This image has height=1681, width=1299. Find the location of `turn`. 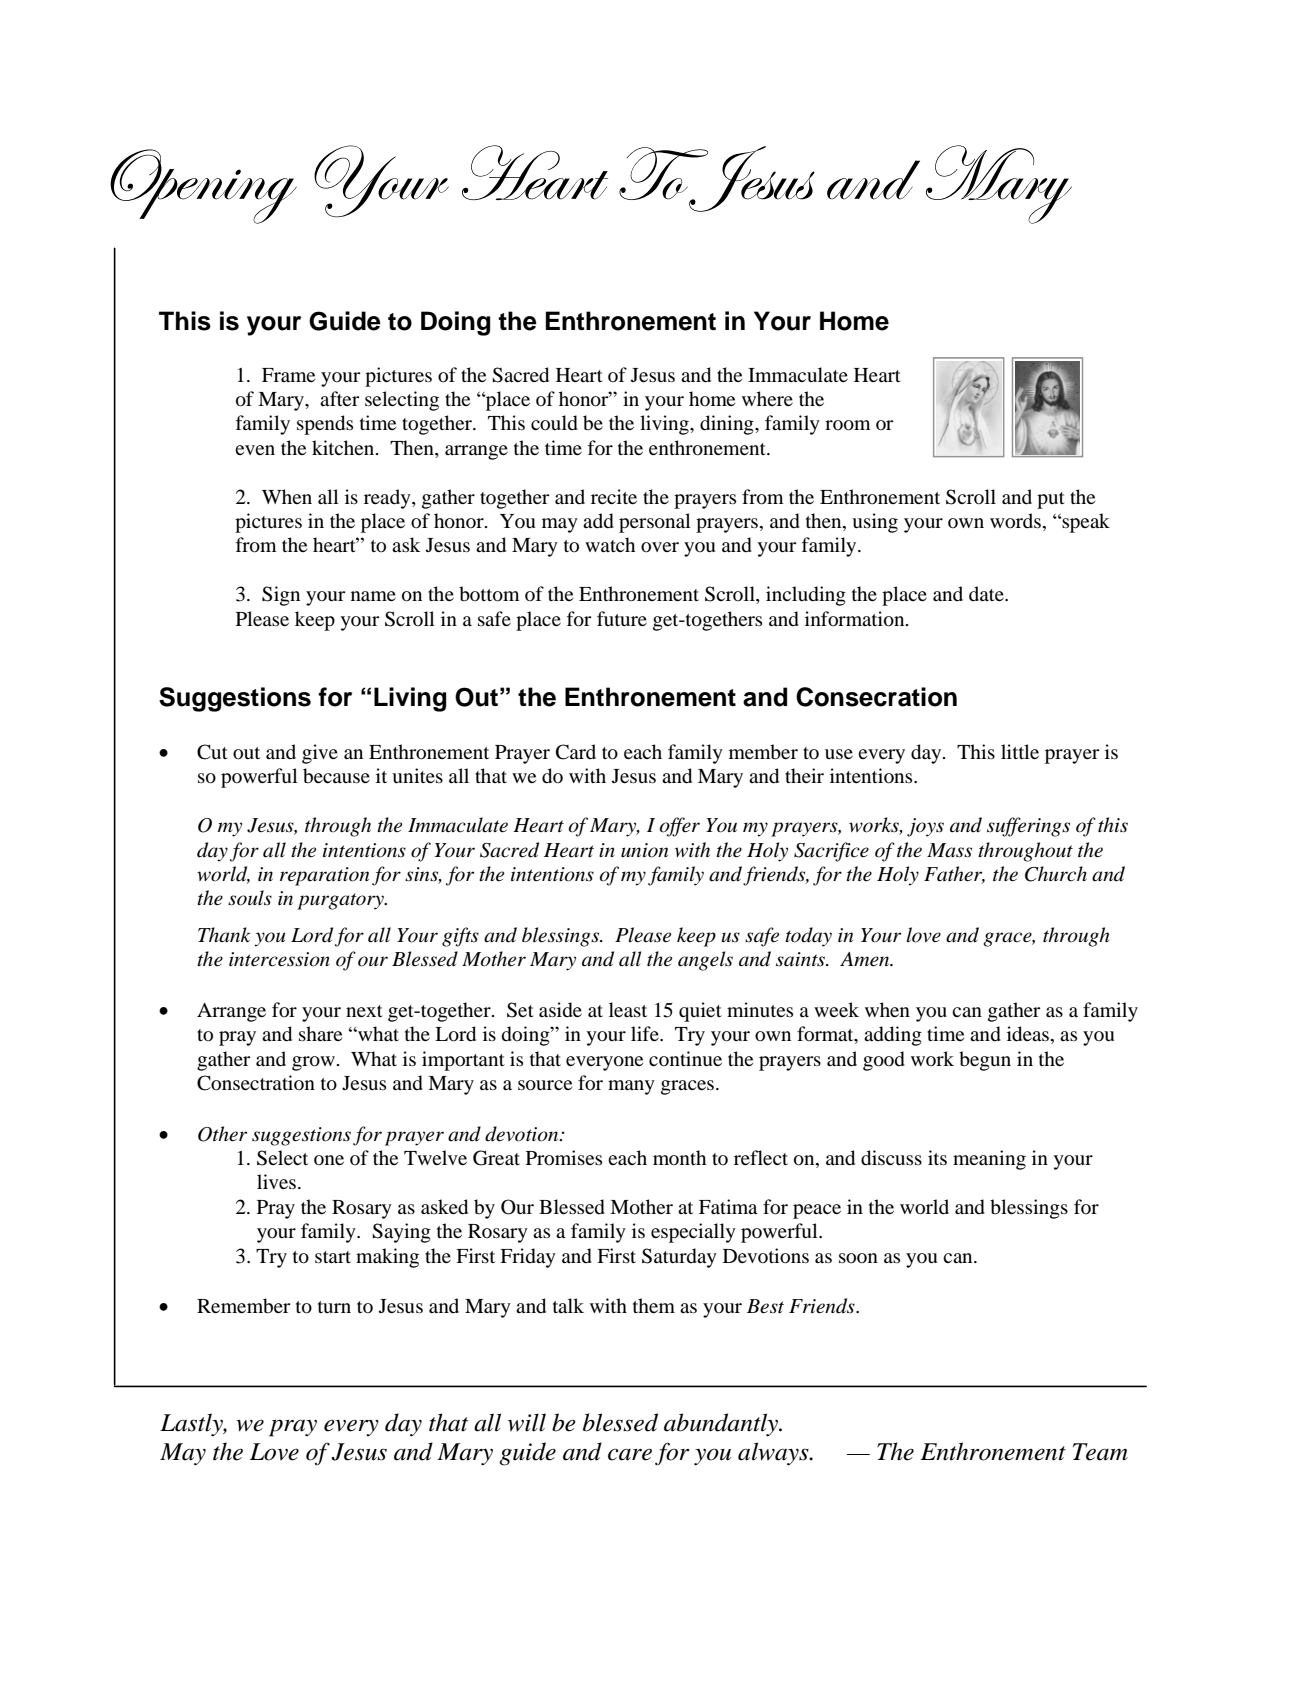

turn is located at coordinates (334, 1307).
